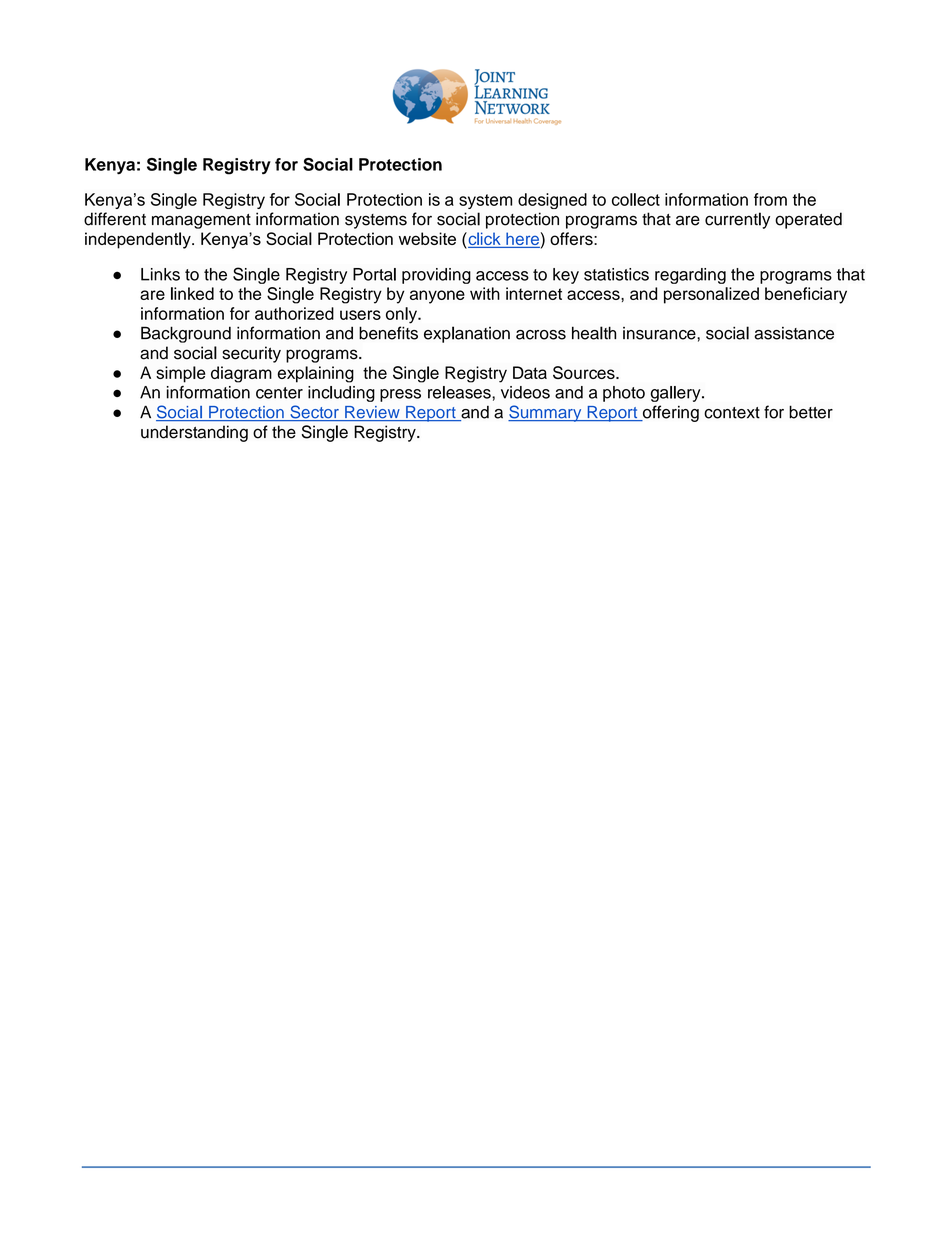  I want to click on management, so click(201, 221).
